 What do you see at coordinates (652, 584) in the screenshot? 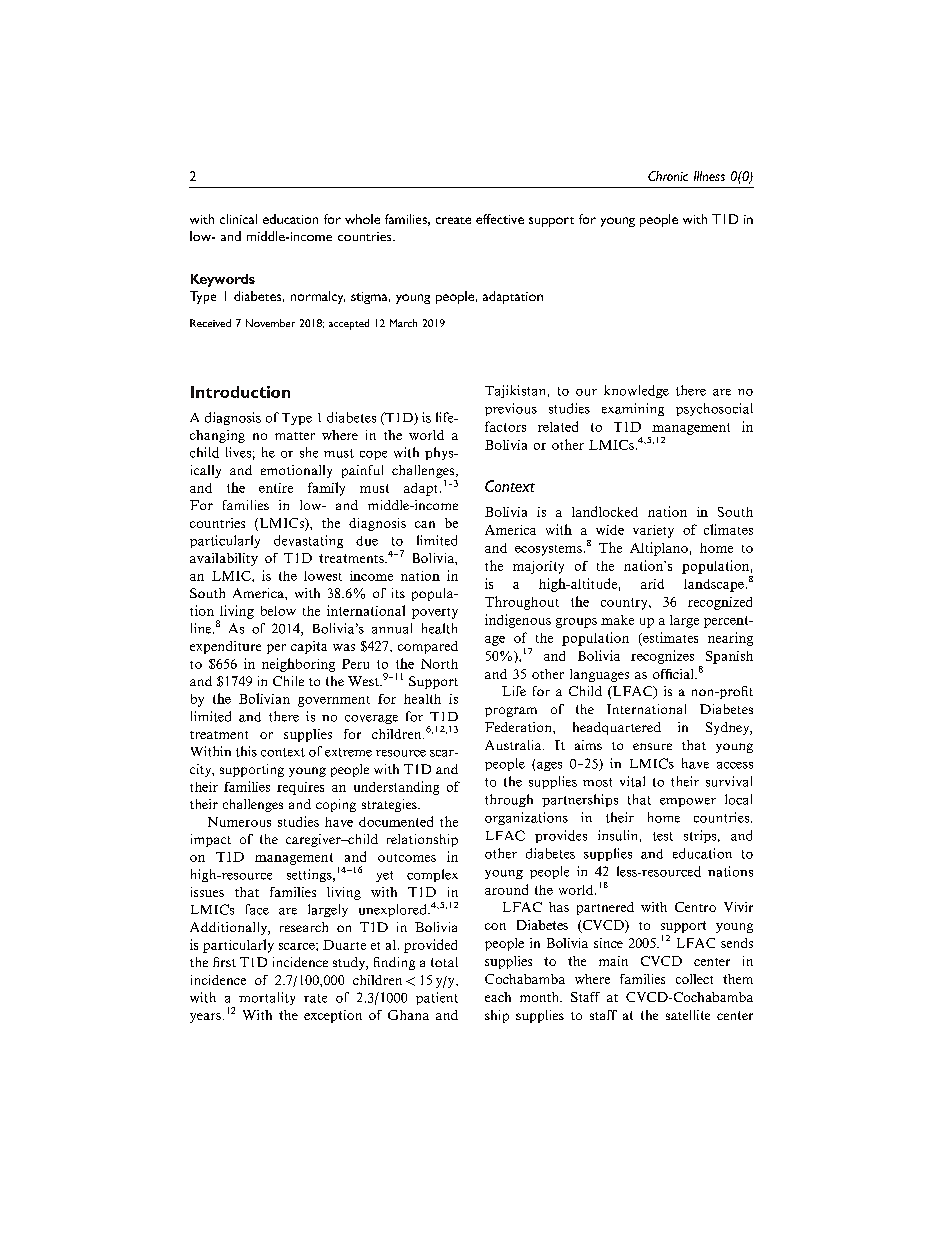
I see `arid` at bounding box center [652, 584].
